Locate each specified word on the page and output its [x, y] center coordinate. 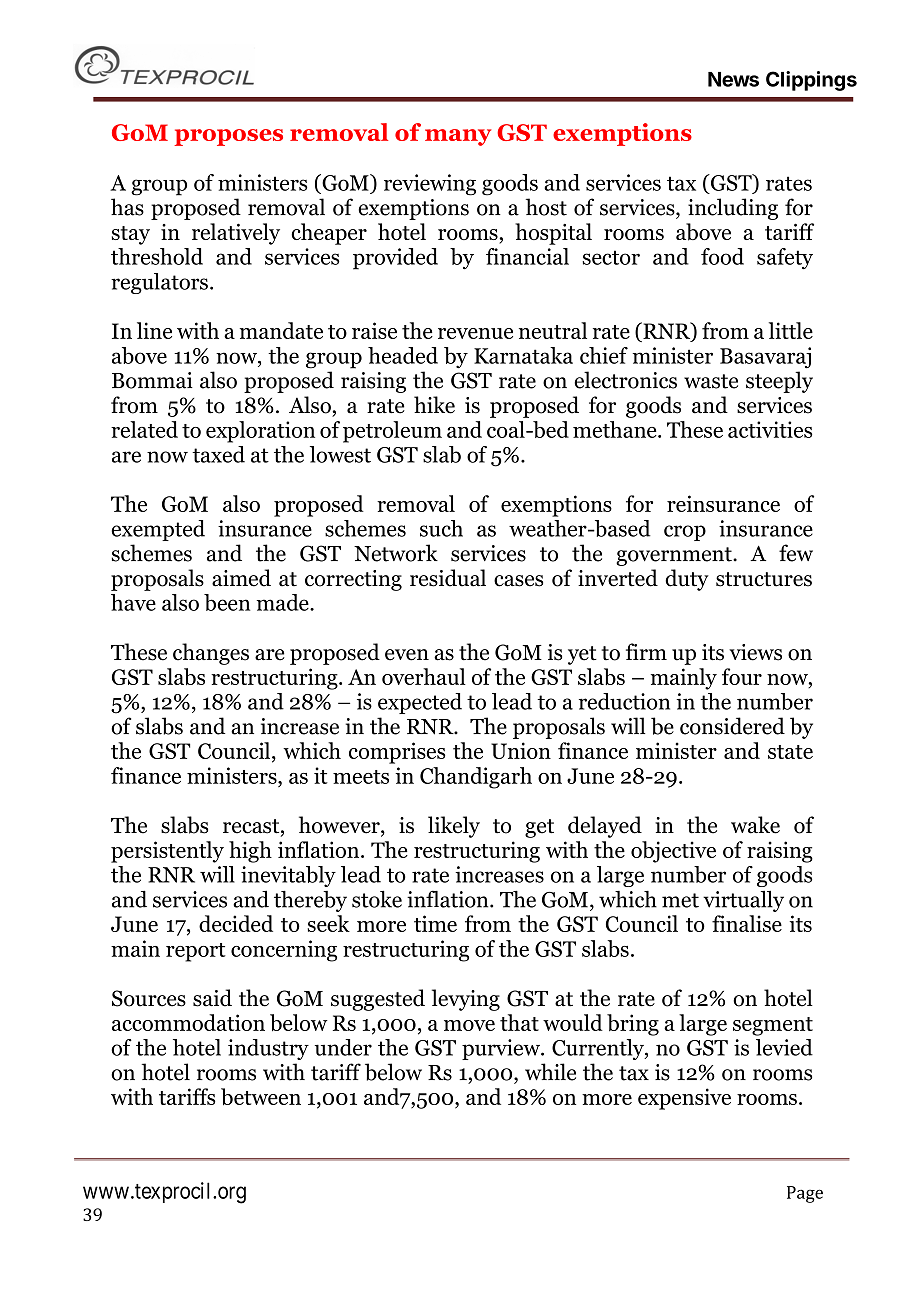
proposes [228, 137]
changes [211, 654]
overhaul [424, 676]
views [755, 652]
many [458, 137]
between [261, 1096]
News [733, 79]
